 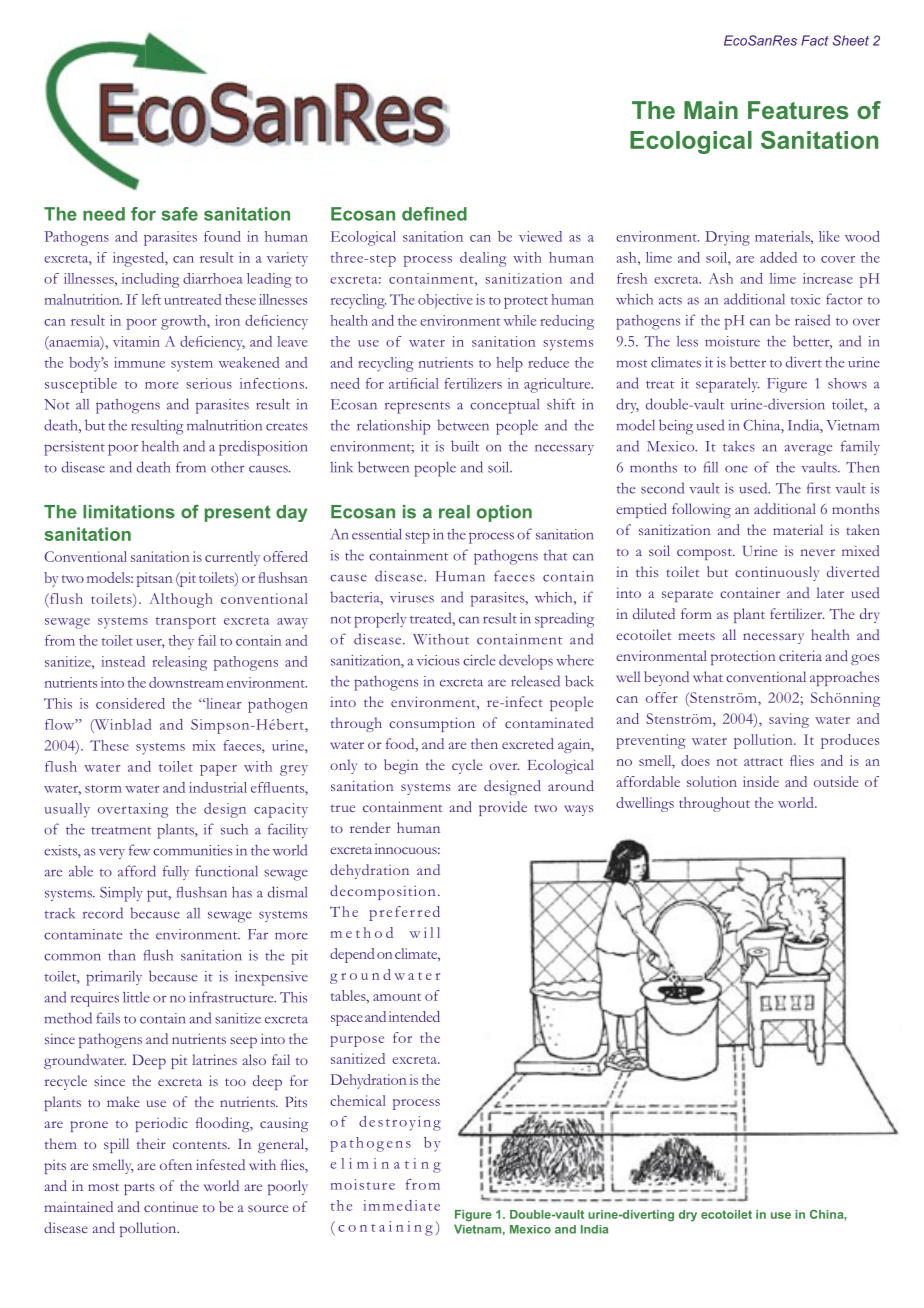 I want to click on Simply, so click(x=121, y=894).
